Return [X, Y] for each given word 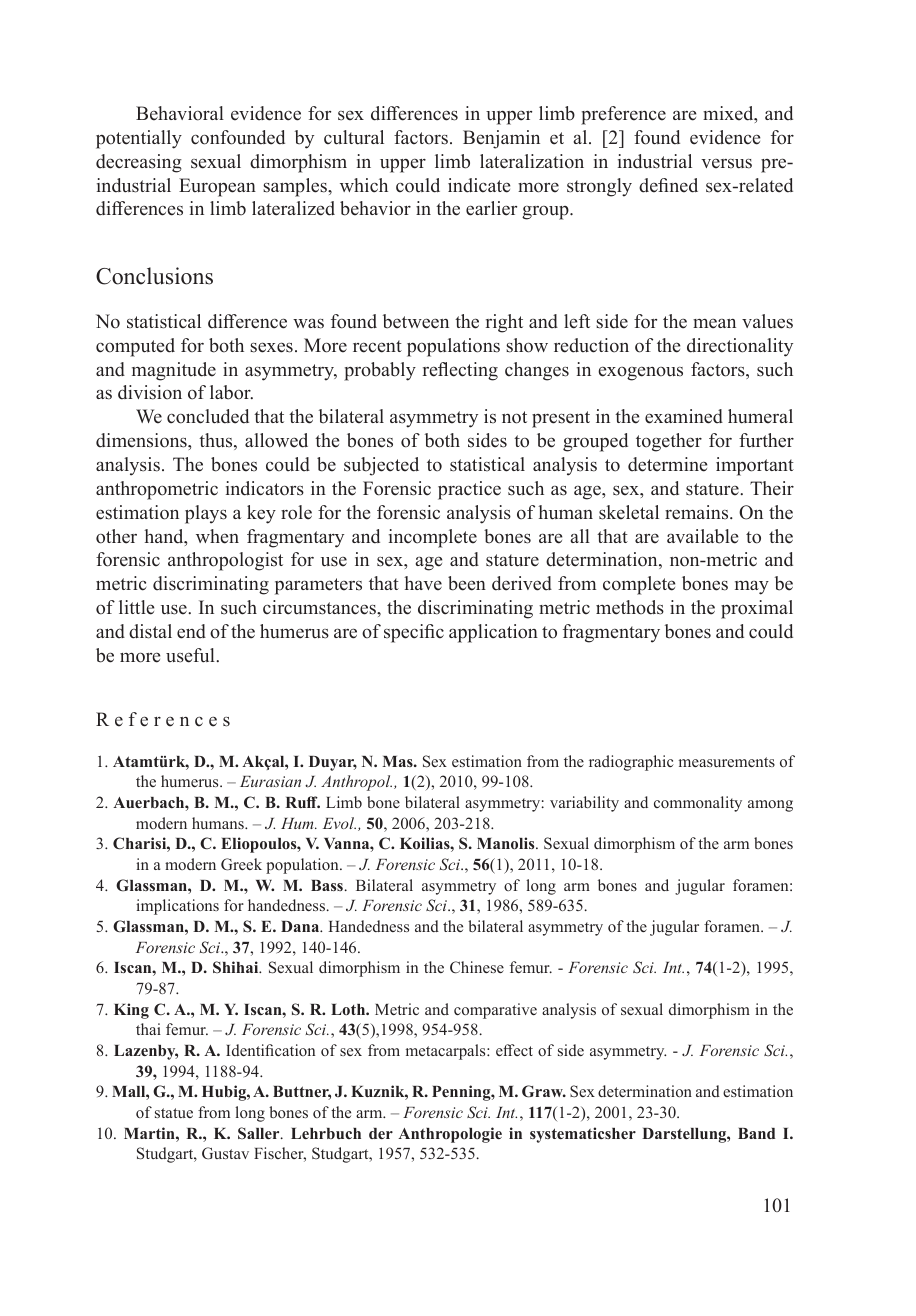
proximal [757, 609]
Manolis [507, 843]
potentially [139, 139]
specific [414, 633]
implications [177, 907]
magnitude [174, 371]
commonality [698, 804]
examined [684, 416]
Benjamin [501, 139]
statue [174, 1113]
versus [726, 164]
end [191, 631]
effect [514, 1050]
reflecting [460, 371]
